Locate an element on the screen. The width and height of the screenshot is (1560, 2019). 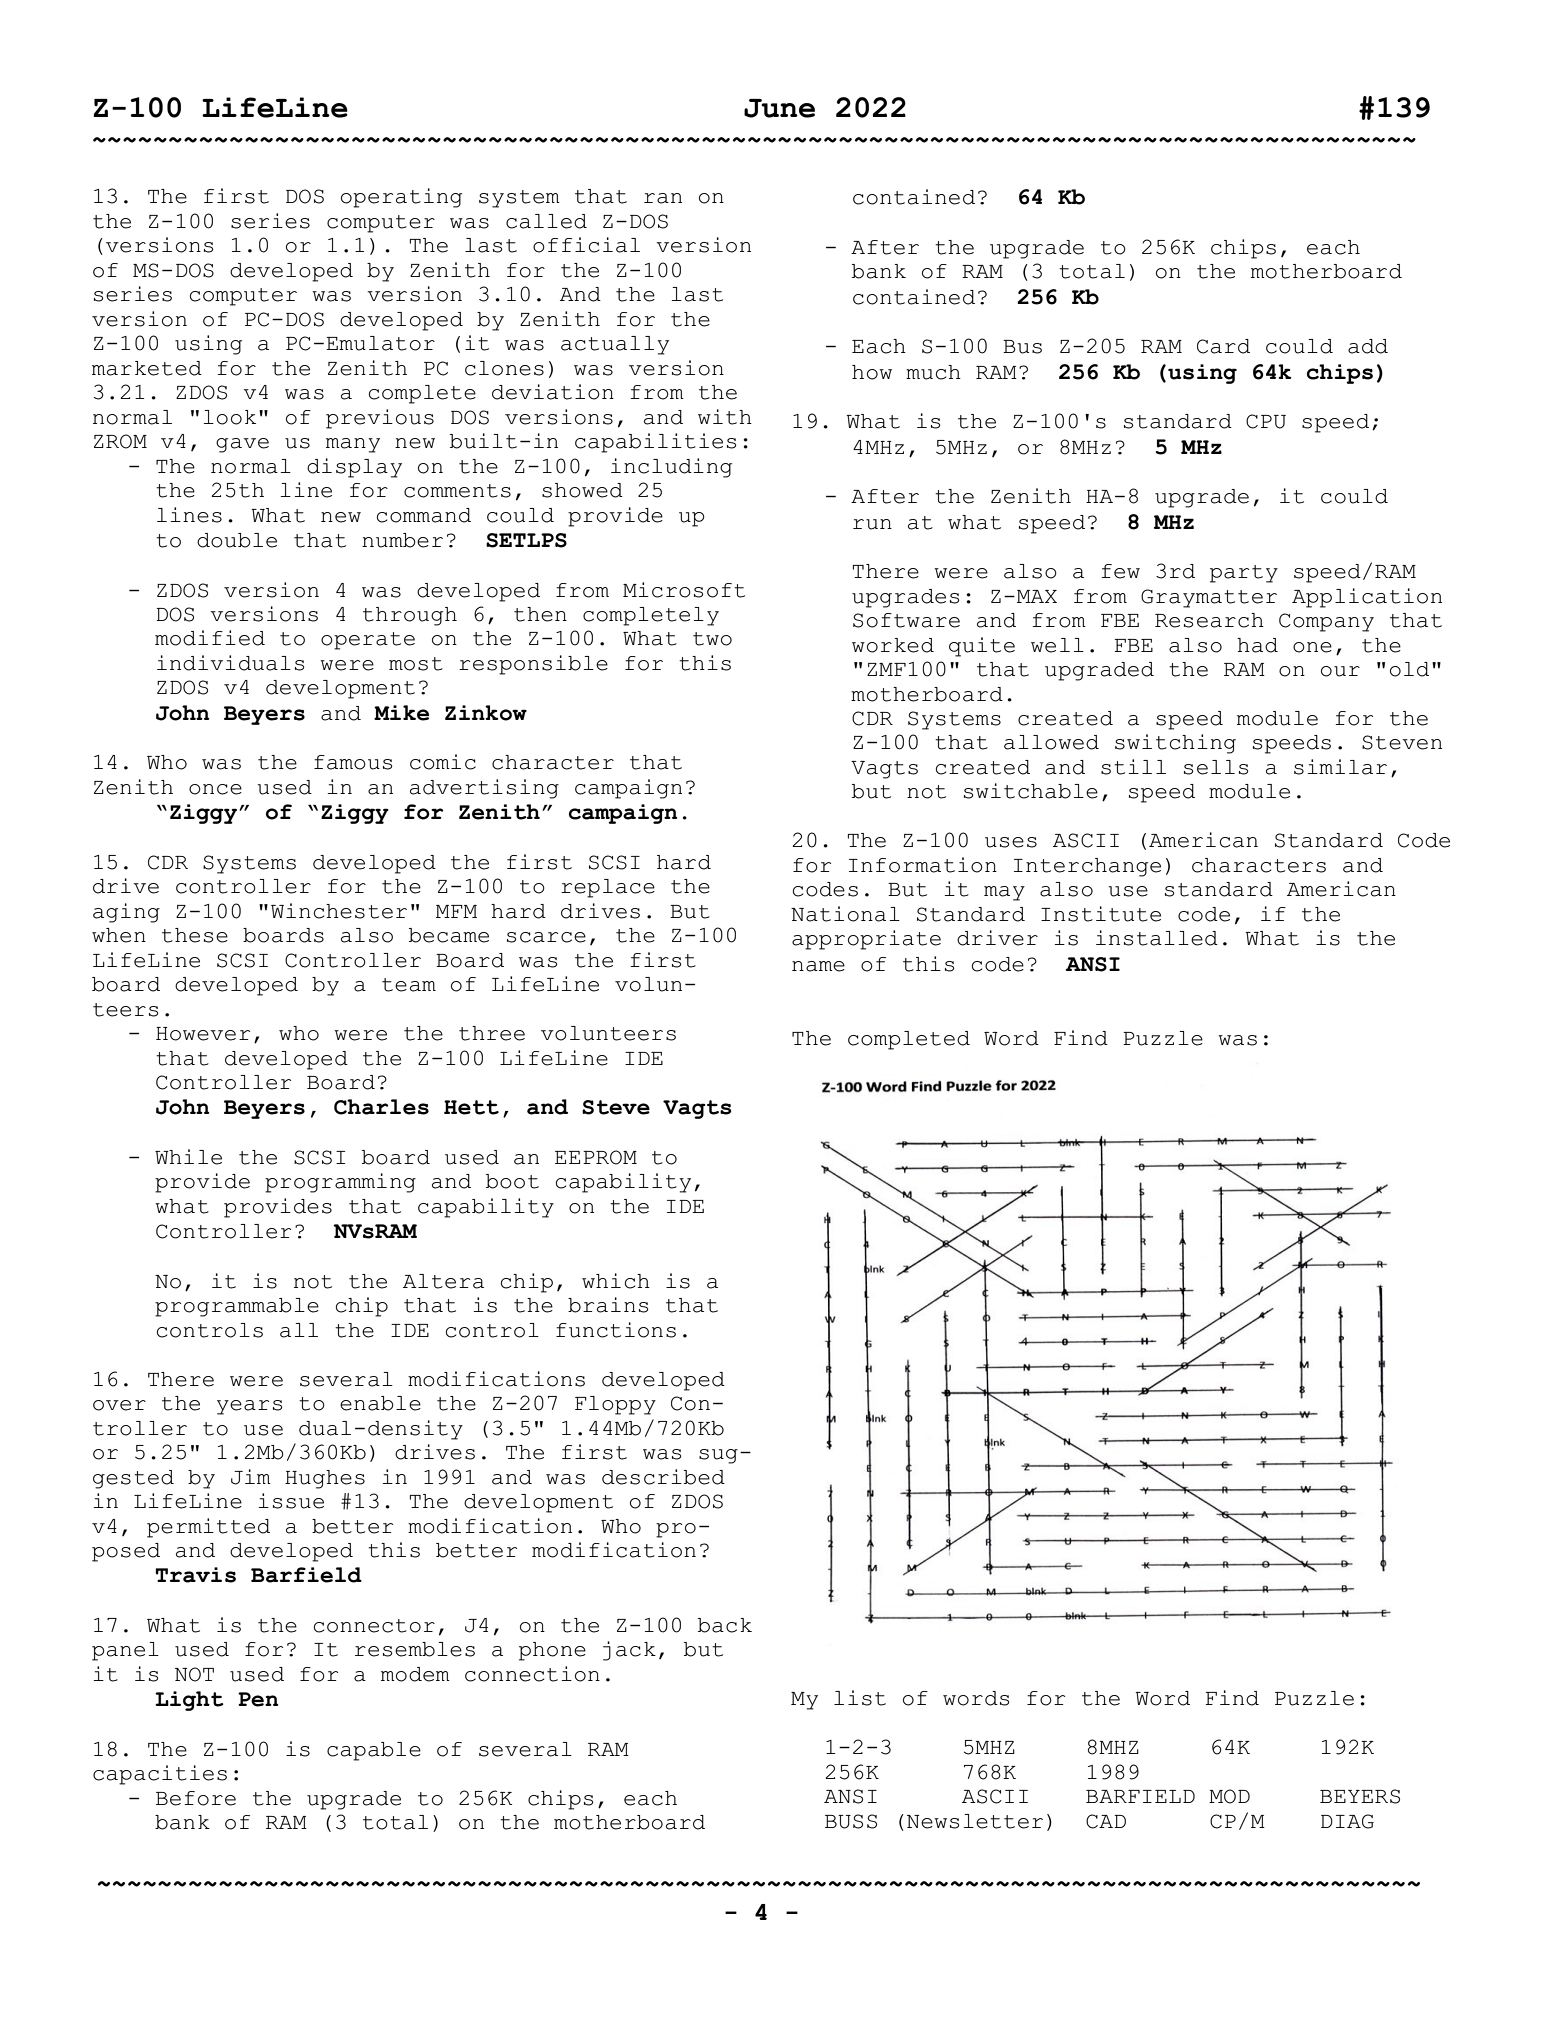
installed is located at coordinates (1157, 938).
